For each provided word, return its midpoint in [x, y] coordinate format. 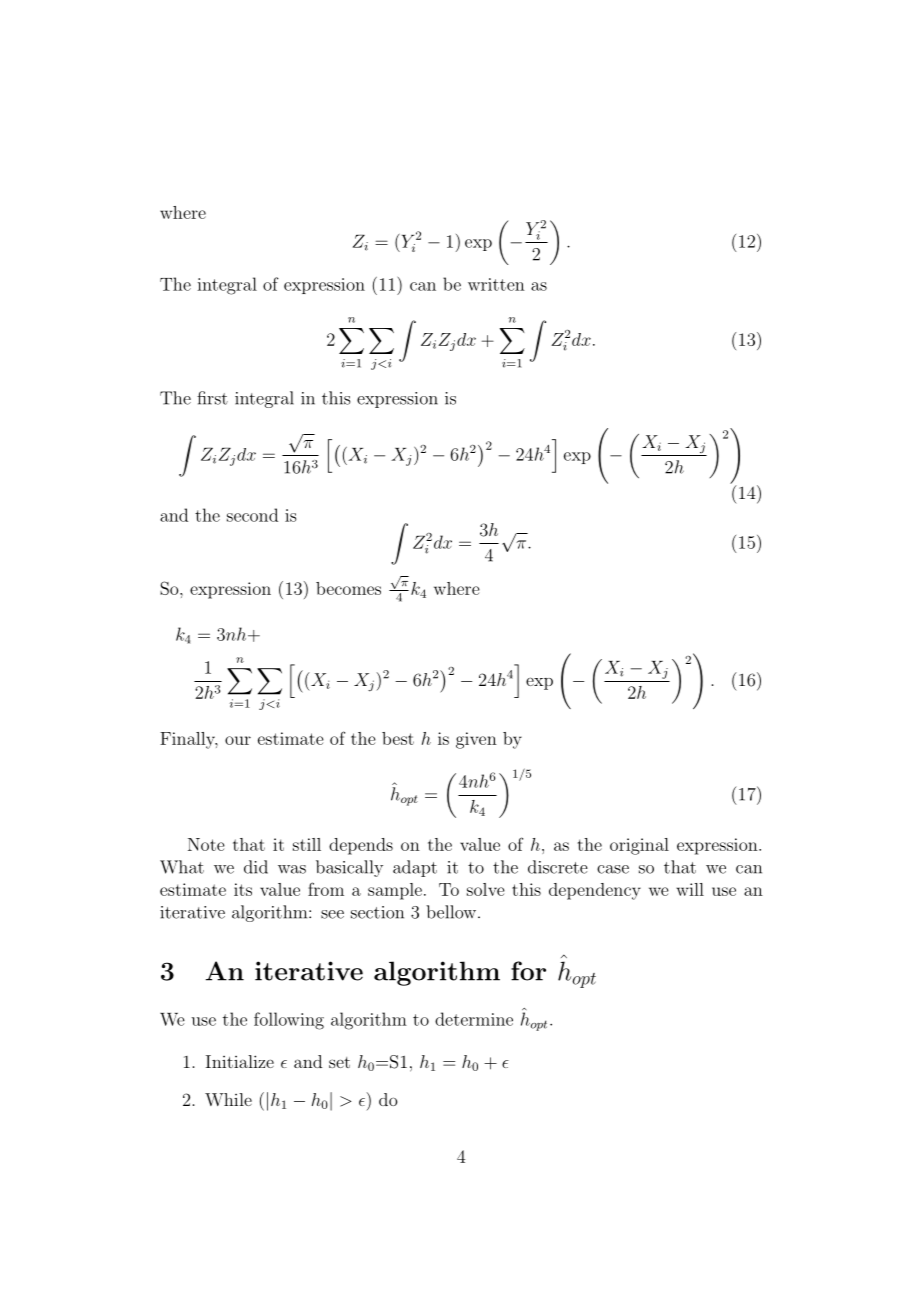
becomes [348, 588]
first [212, 398]
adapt [415, 868]
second [252, 515]
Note [206, 844]
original [639, 846]
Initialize [240, 1061]
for [528, 971]
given [476, 740]
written [496, 284]
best [398, 738]
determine [474, 1019]
